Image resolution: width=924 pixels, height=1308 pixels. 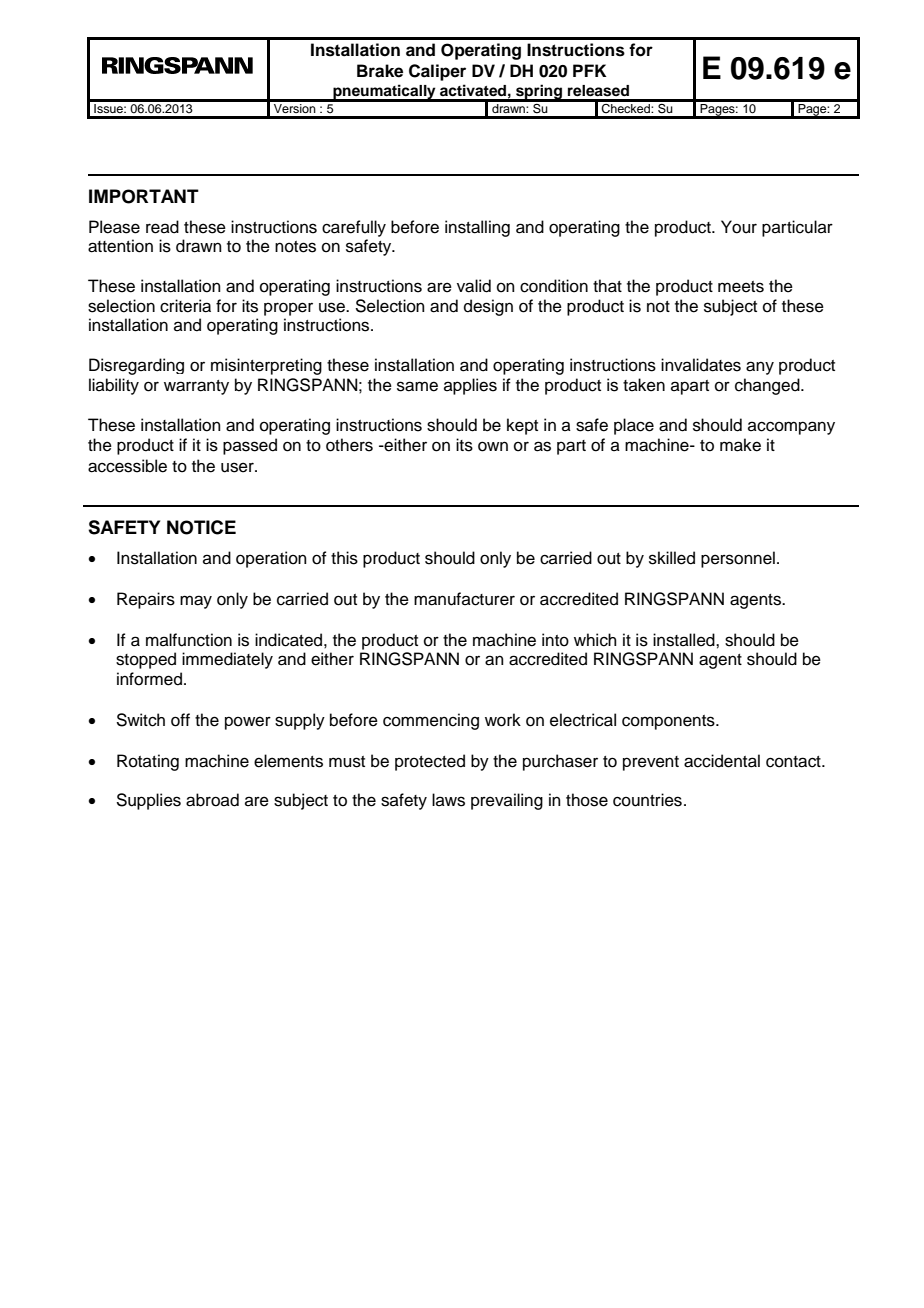 What do you see at coordinates (437, 72) in the screenshot?
I see `Caliper` at bounding box center [437, 72].
